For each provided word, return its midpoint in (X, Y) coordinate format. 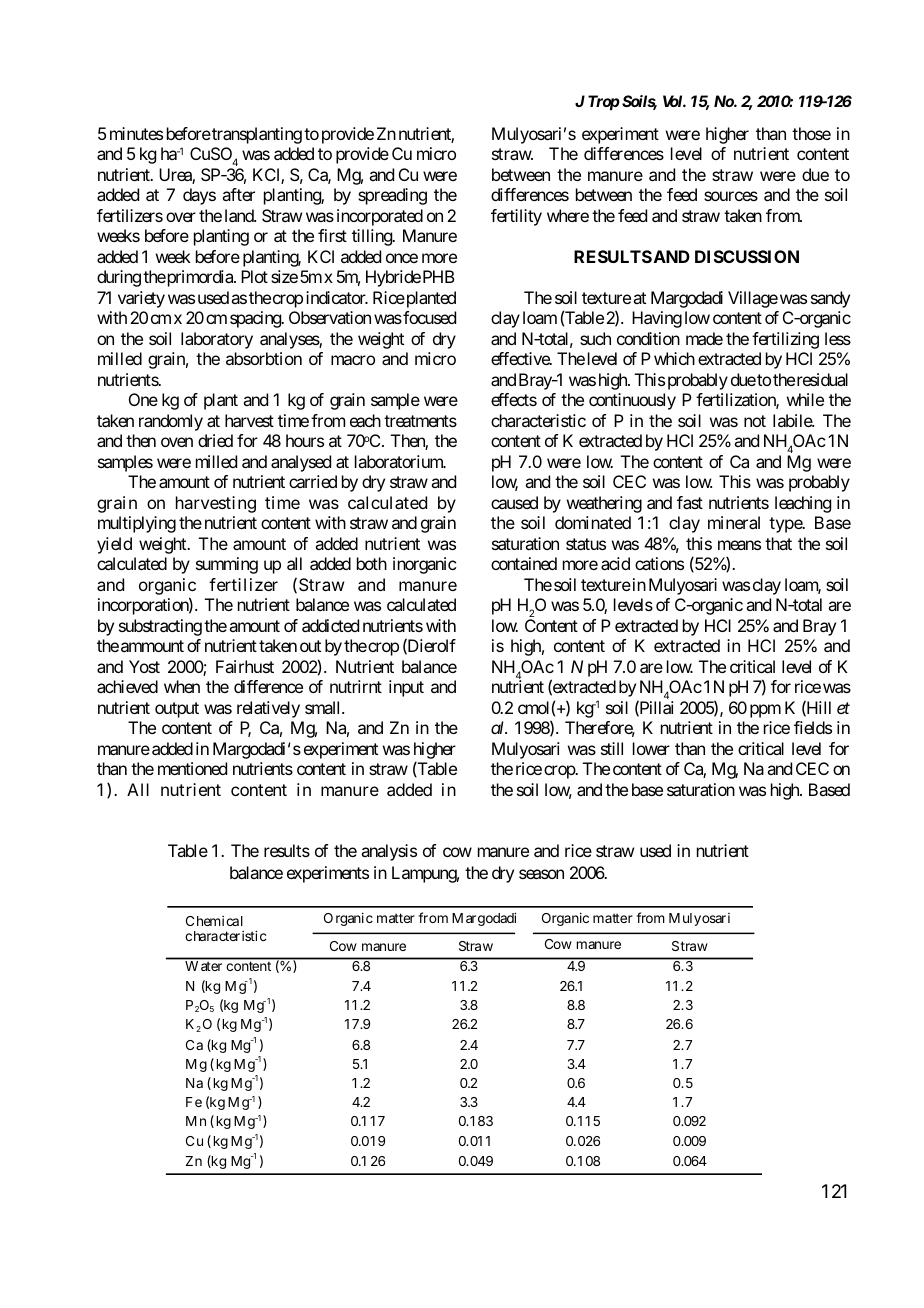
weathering (604, 504)
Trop (604, 103)
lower (651, 748)
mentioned (192, 768)
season (541, 874)
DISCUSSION (747, 256)
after (238, 194)
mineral (734, 522)
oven (177, 442)
